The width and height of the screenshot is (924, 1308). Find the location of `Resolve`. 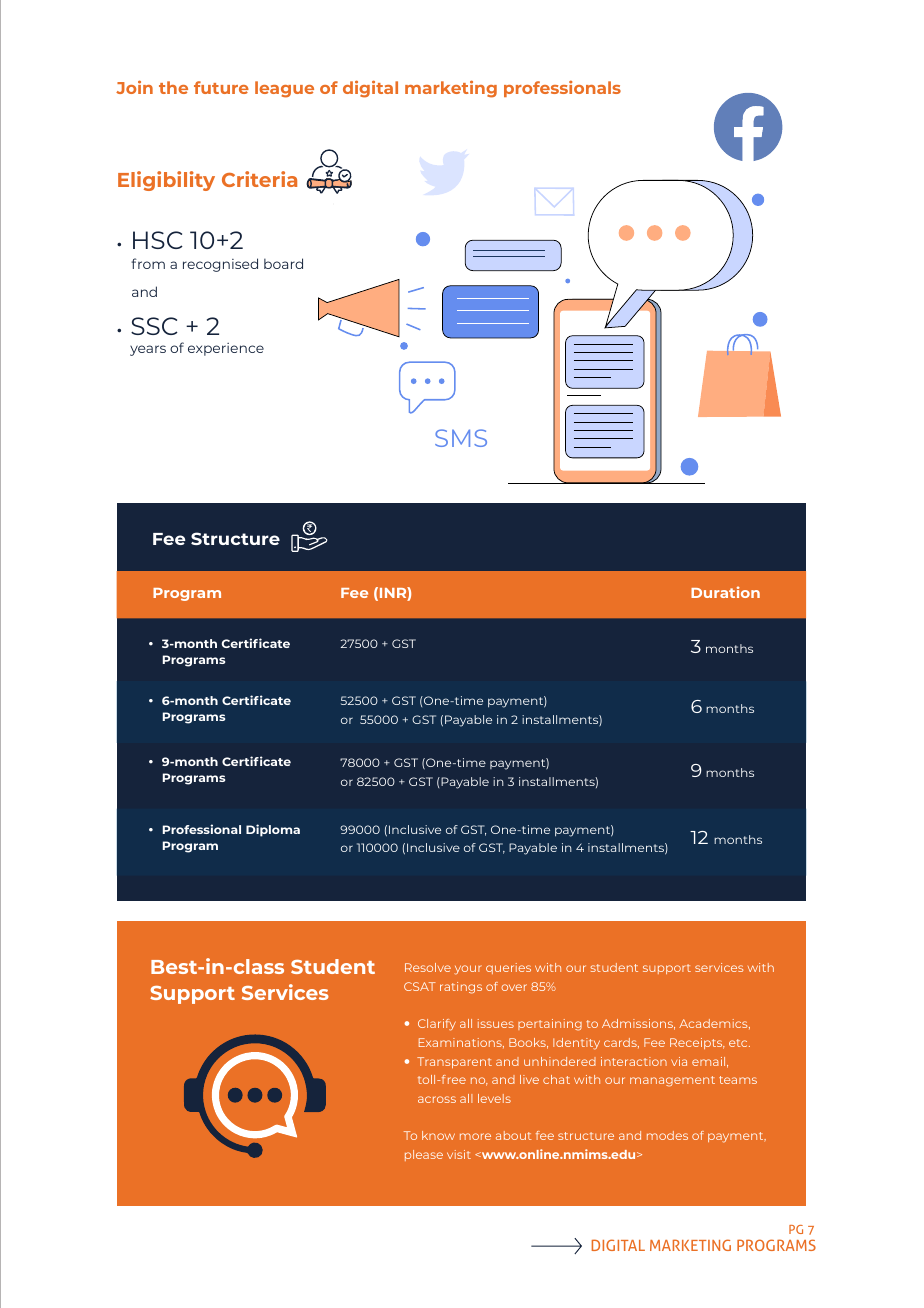

Resolve is located at coordinates (428, 967).
